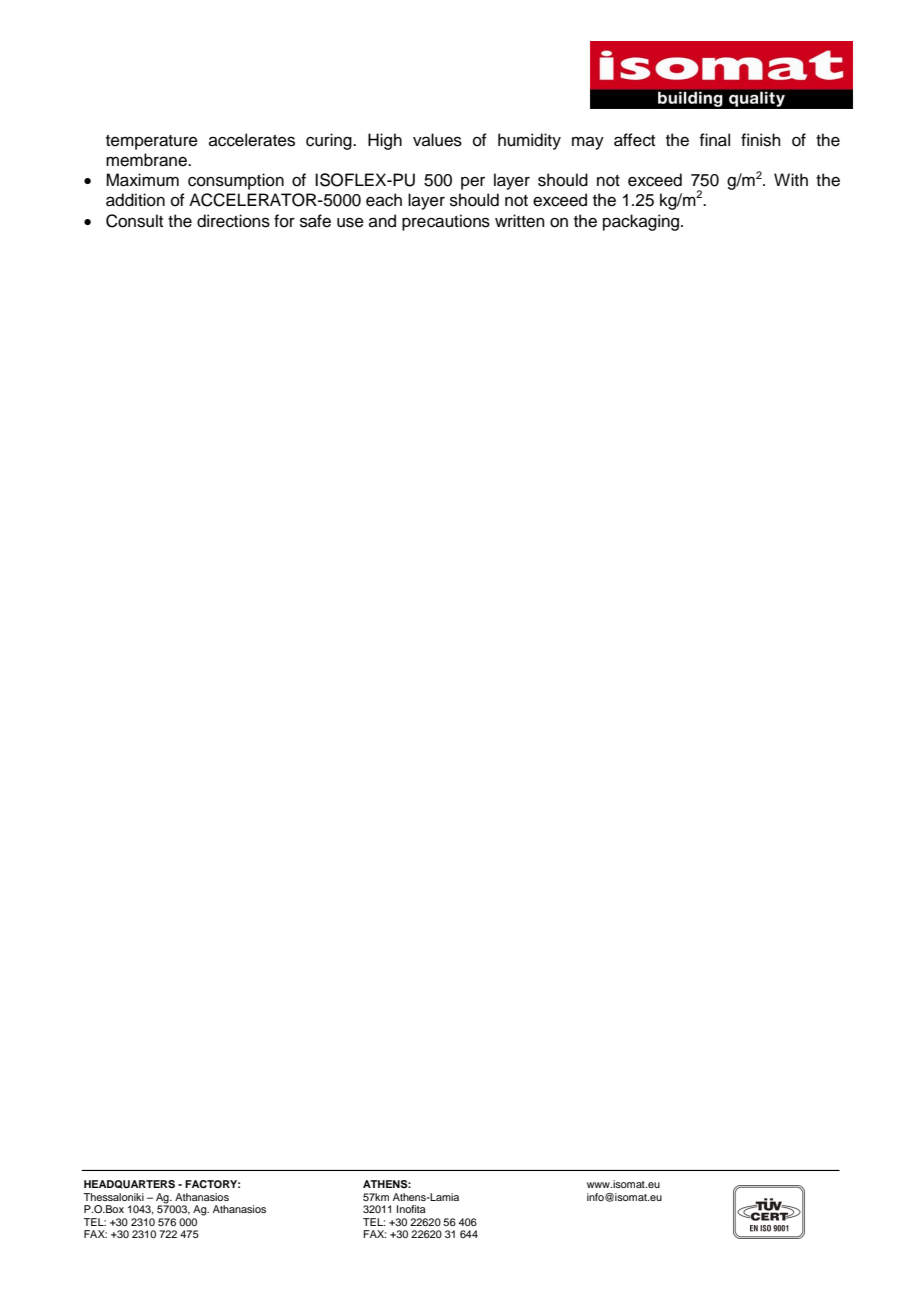 The image size is (924, 1307). I want to click on values, so click(437, 140).
